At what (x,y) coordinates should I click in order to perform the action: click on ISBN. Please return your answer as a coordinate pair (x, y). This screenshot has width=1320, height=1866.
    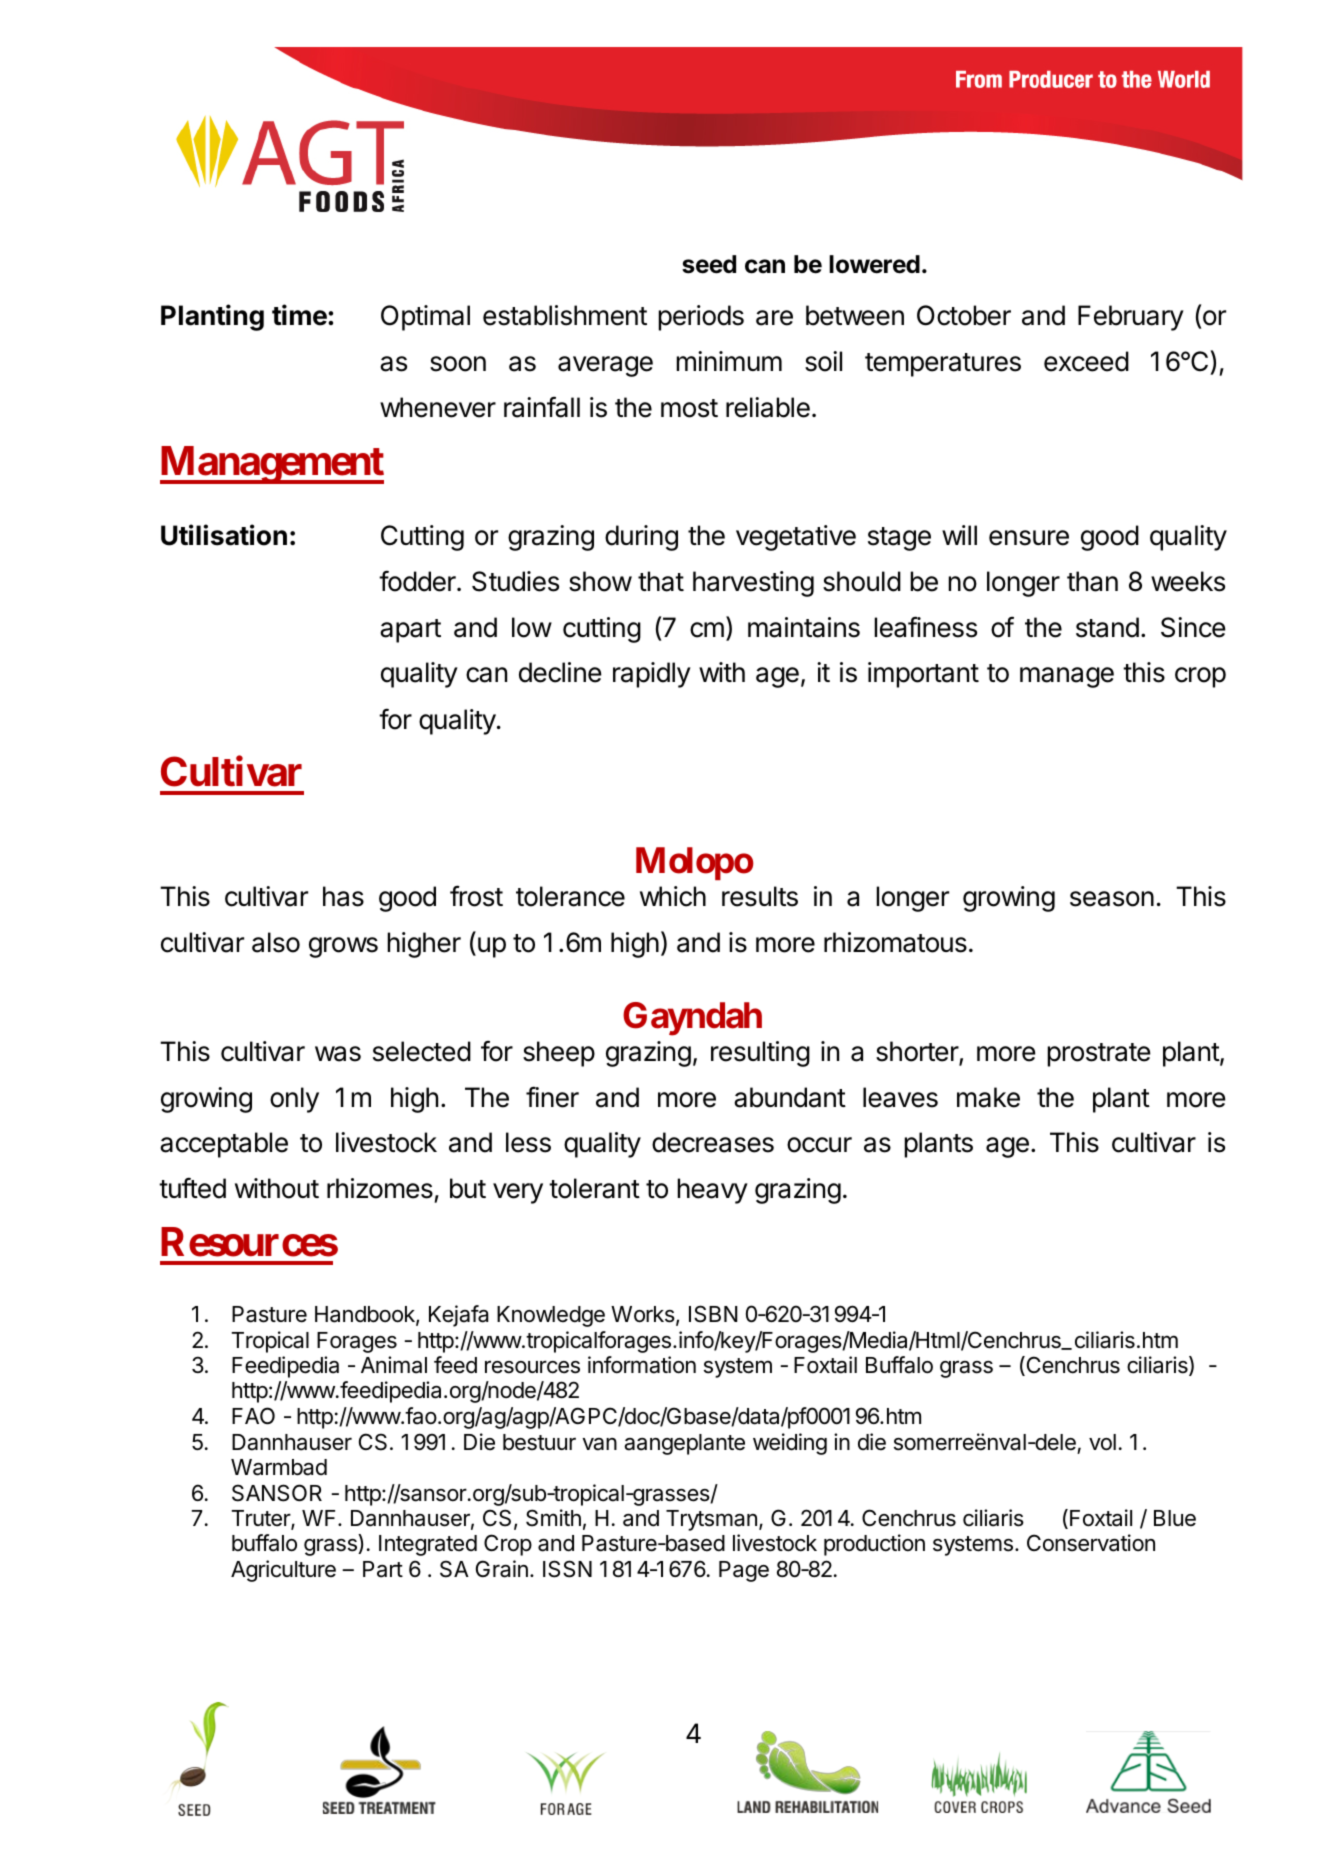
    Looking at the image, I should click on (713, 1314).
